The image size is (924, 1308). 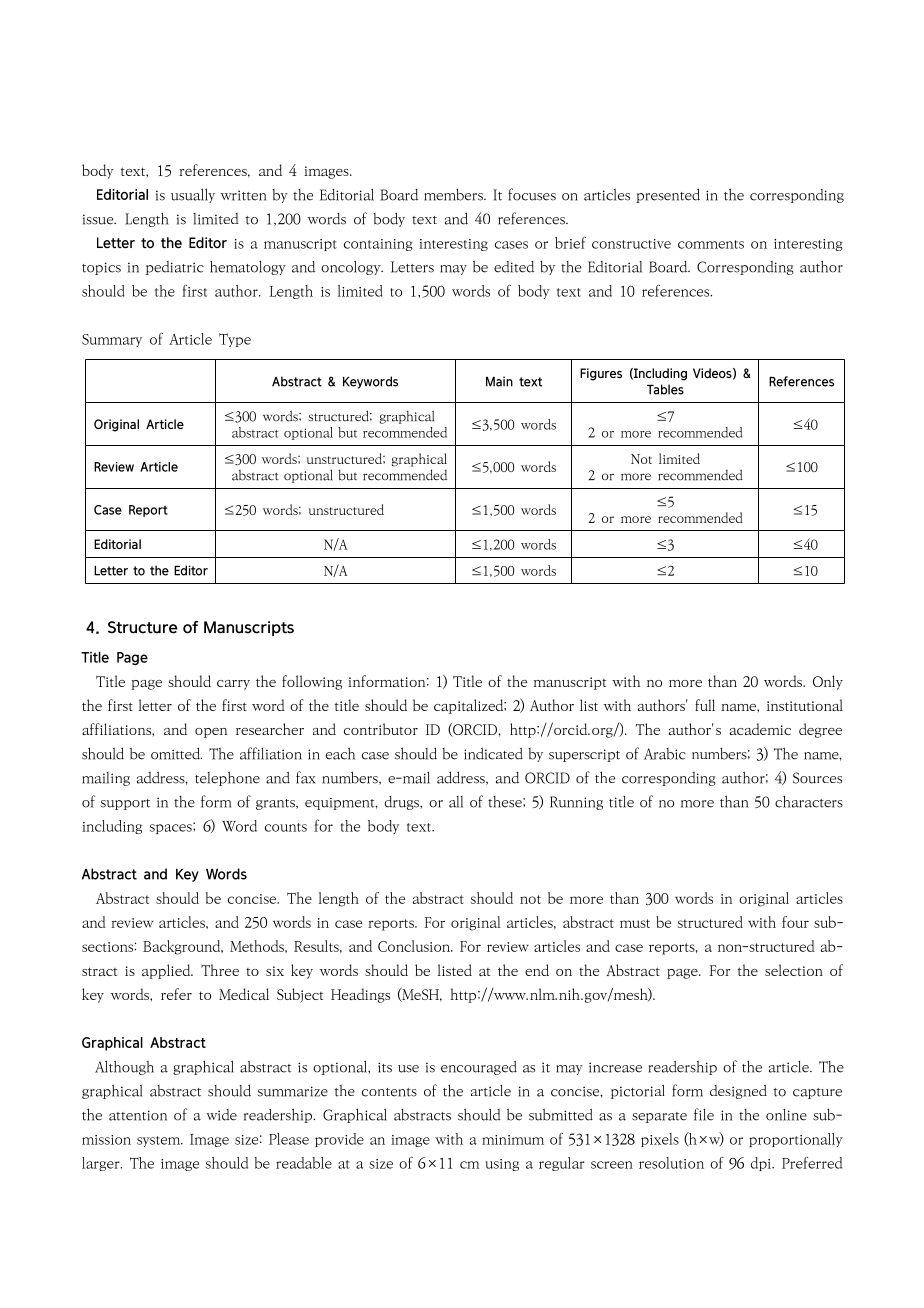 I want to click on members, so click(x=454, y=195).
